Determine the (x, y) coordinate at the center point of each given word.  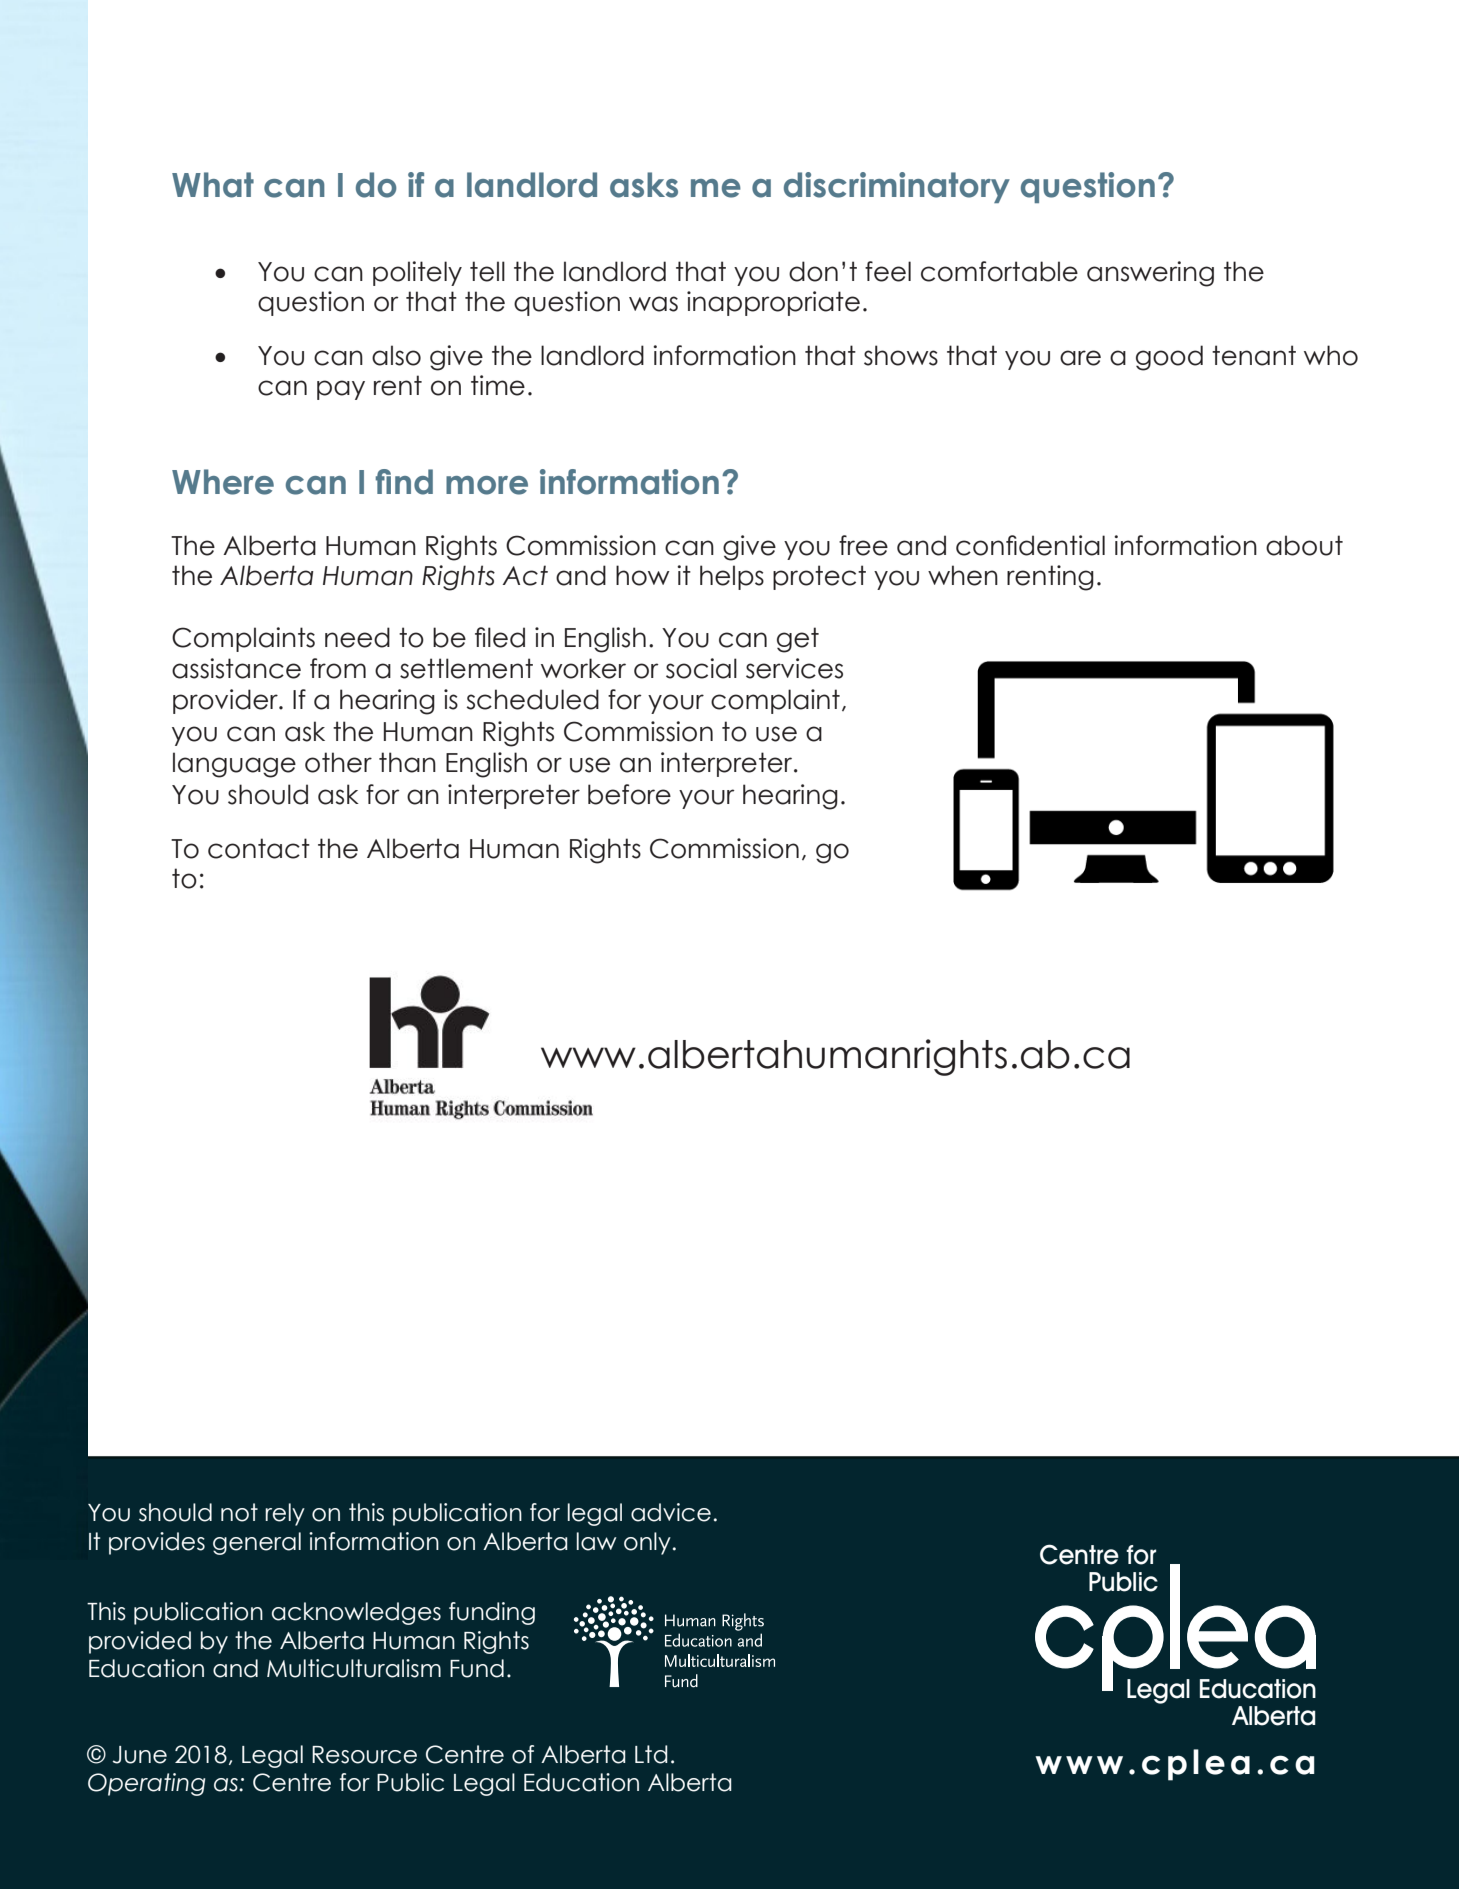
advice (671, 1512)
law (596, 1541)
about (1304, 545)
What (213, 185)
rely (285, 1514)
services (794, 668)
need (357, 637)
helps (732, 577)
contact (259, 848)
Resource (364, 1755)
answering (1150, 274)
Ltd (651, 1754)
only (647, 1543)
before (629, 794)
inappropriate (773, 303)
